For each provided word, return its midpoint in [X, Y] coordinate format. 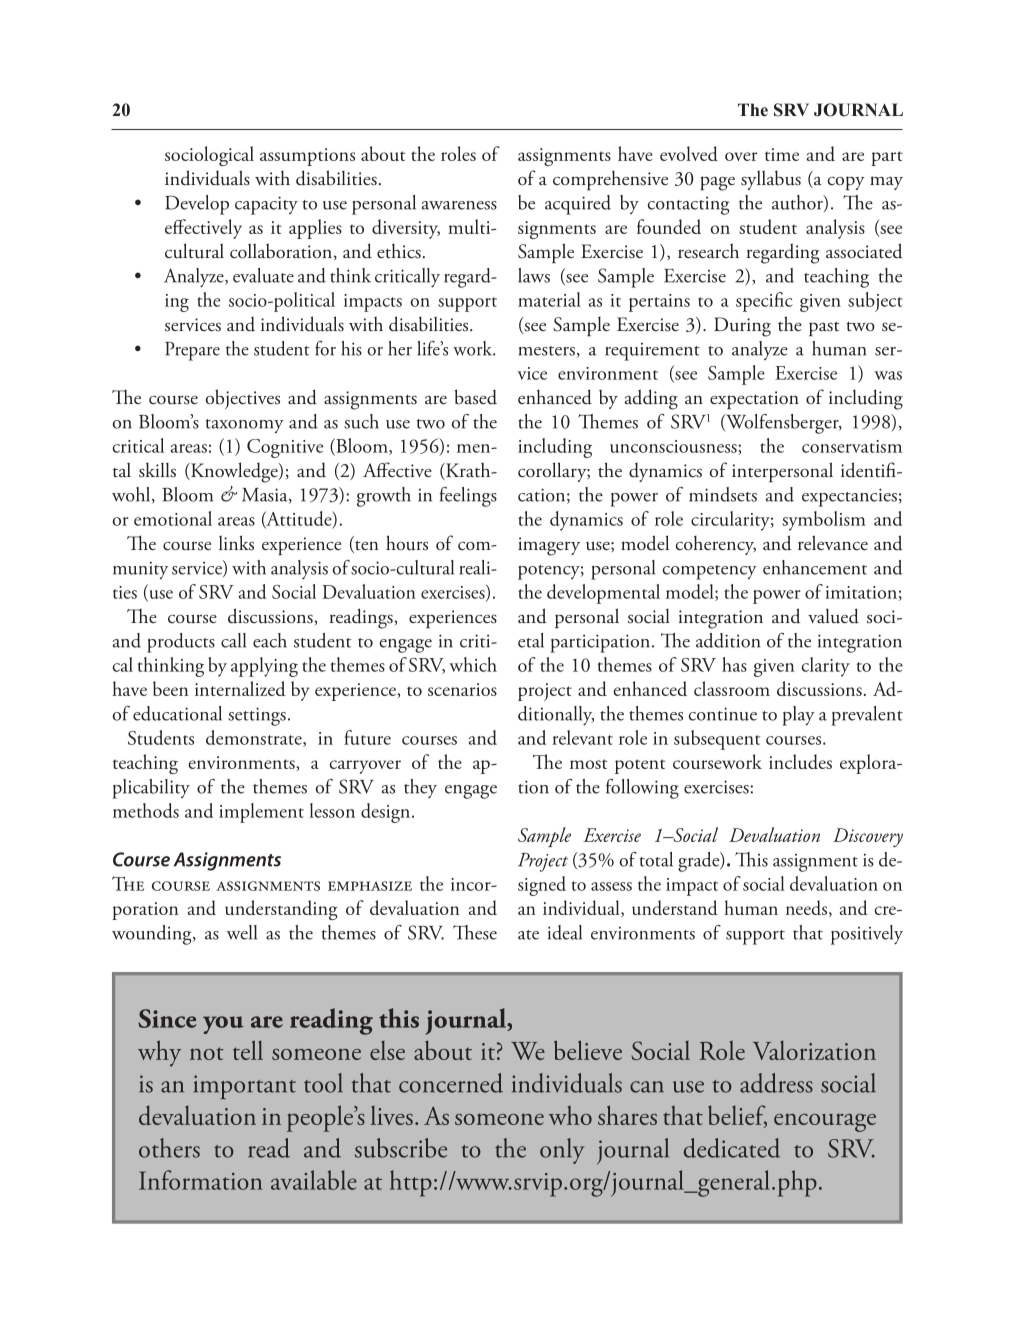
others [169, 1148]
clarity [826, 667]
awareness [459, 205]
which [473, 664]
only [562, 1151]
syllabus [771, 180]
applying [264, 667]
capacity [266, 205]
